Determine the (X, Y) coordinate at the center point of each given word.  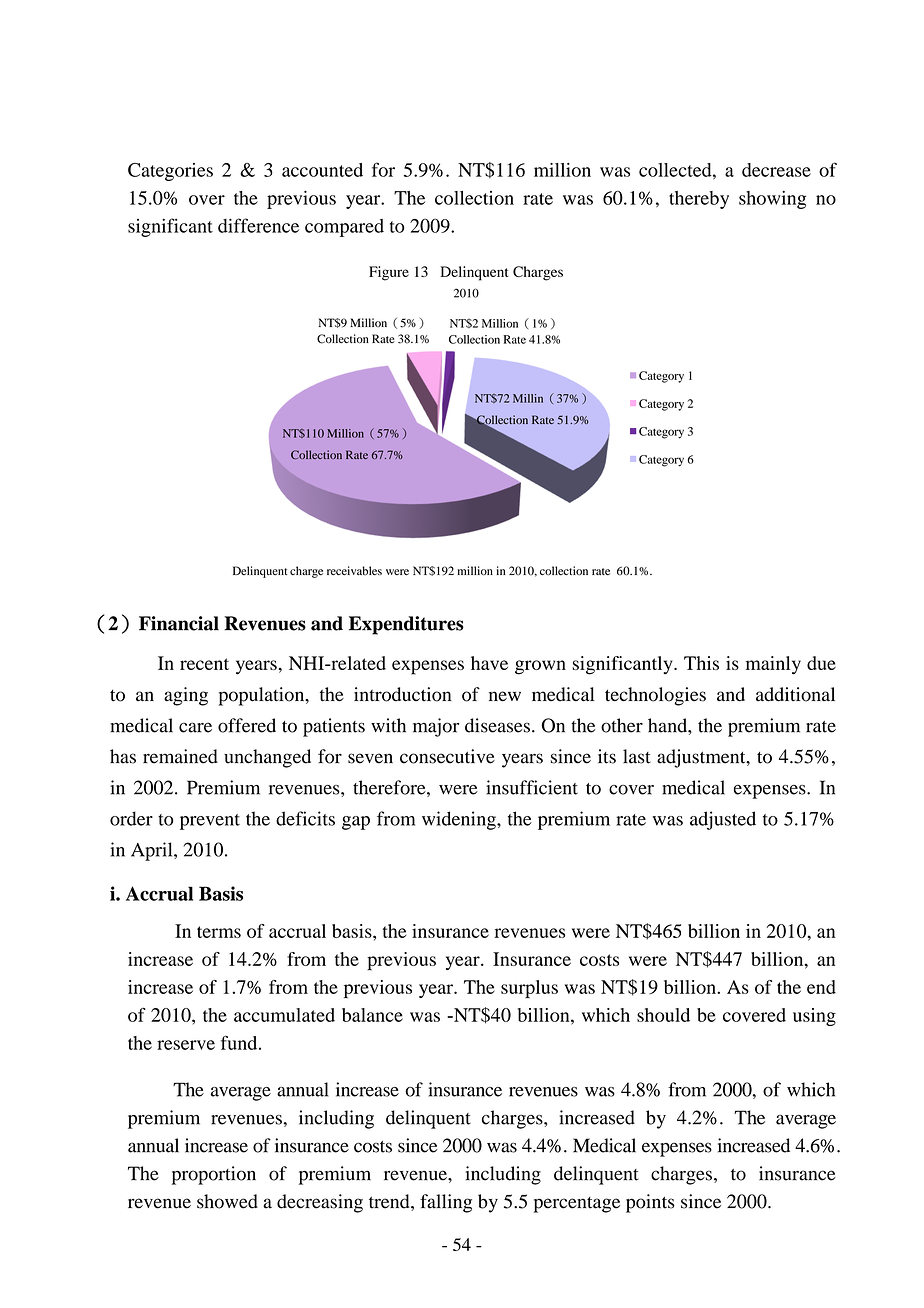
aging (186, 696)
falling (446, 1203)
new (505, 696)
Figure (389, 273)
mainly (773, 665)
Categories (170, 172)
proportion (214, 1175)
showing (772, 200)
